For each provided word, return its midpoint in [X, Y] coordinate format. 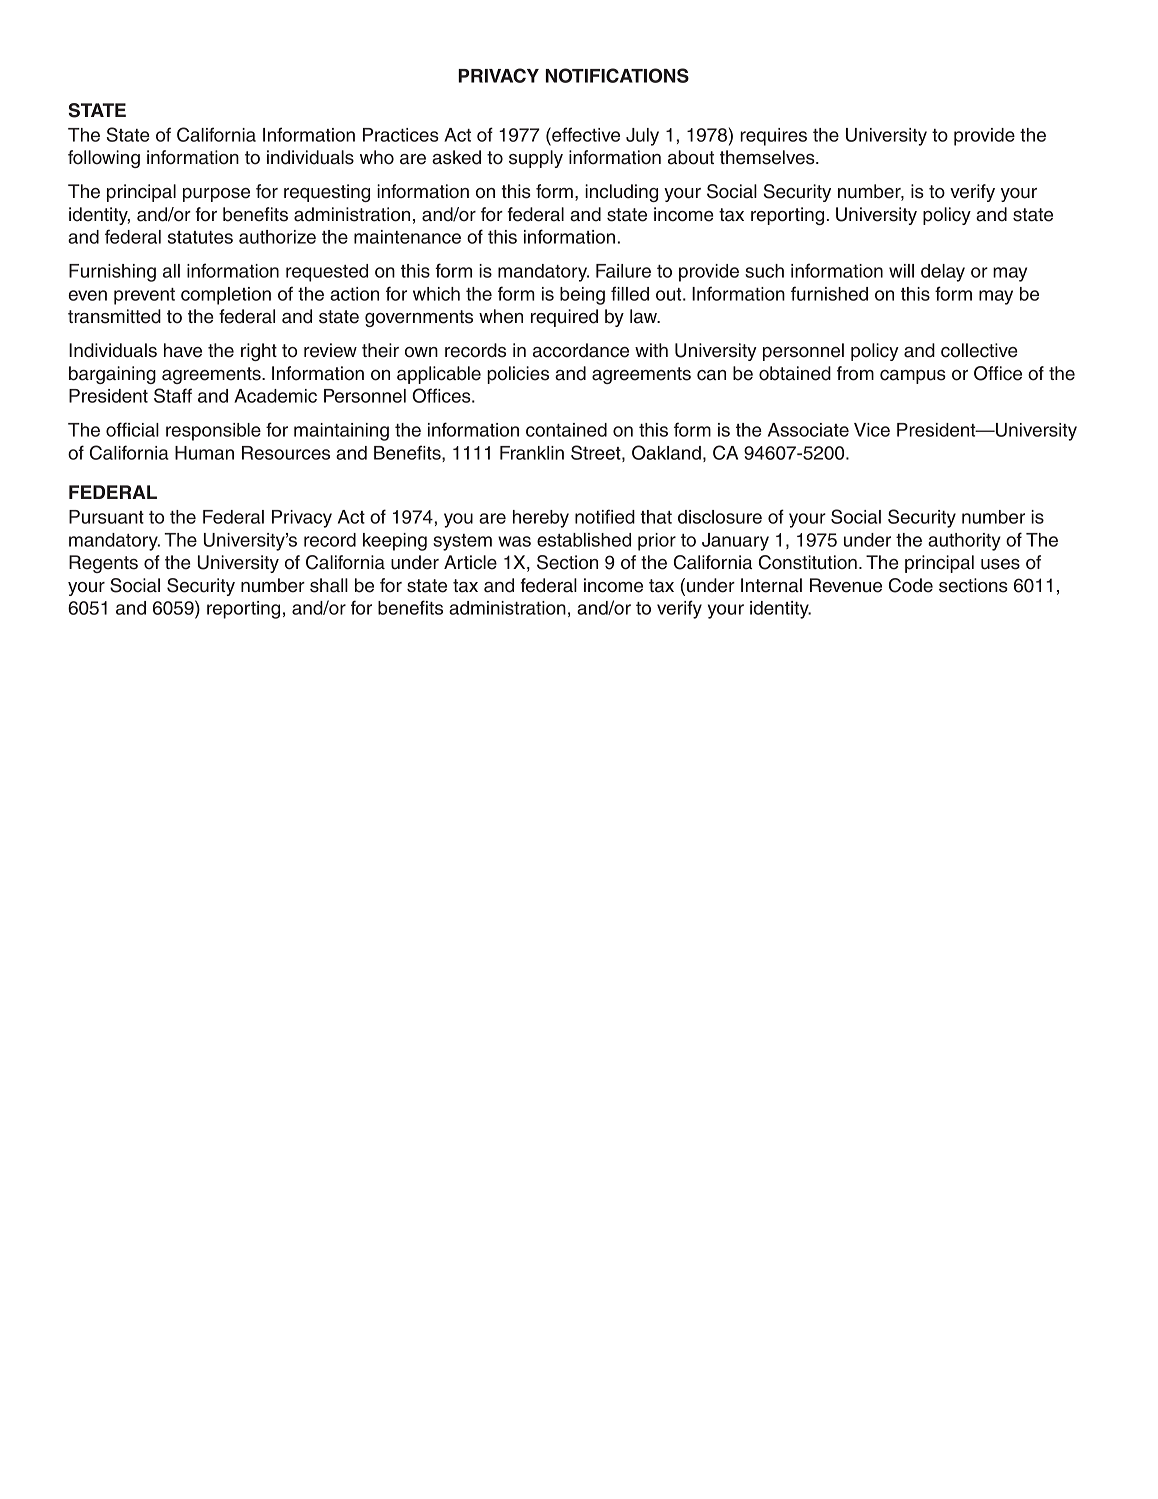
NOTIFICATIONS [617, 75]
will [901, 271]
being [582, 296]
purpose [216, 195]
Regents [103, 564]
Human [204, 453]
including [621, 193]
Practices [401, 135]
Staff [173, 395]
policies [518, 375]
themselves [768, 157]
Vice [872, 430]
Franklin [532, 453]
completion [226, 296]
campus [913, 377]
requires [773, 137]
